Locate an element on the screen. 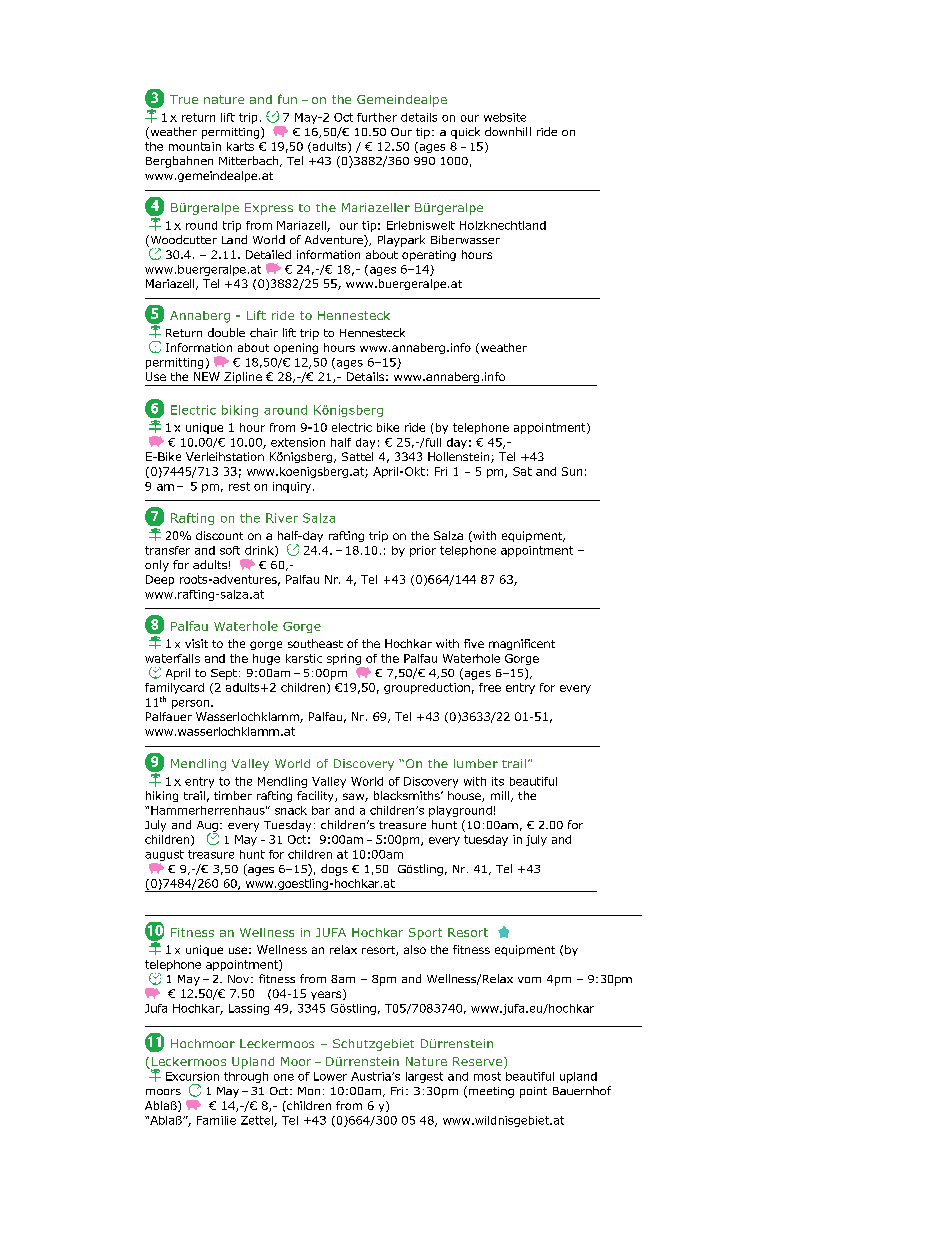  further is located at coordinates (377, 117).
